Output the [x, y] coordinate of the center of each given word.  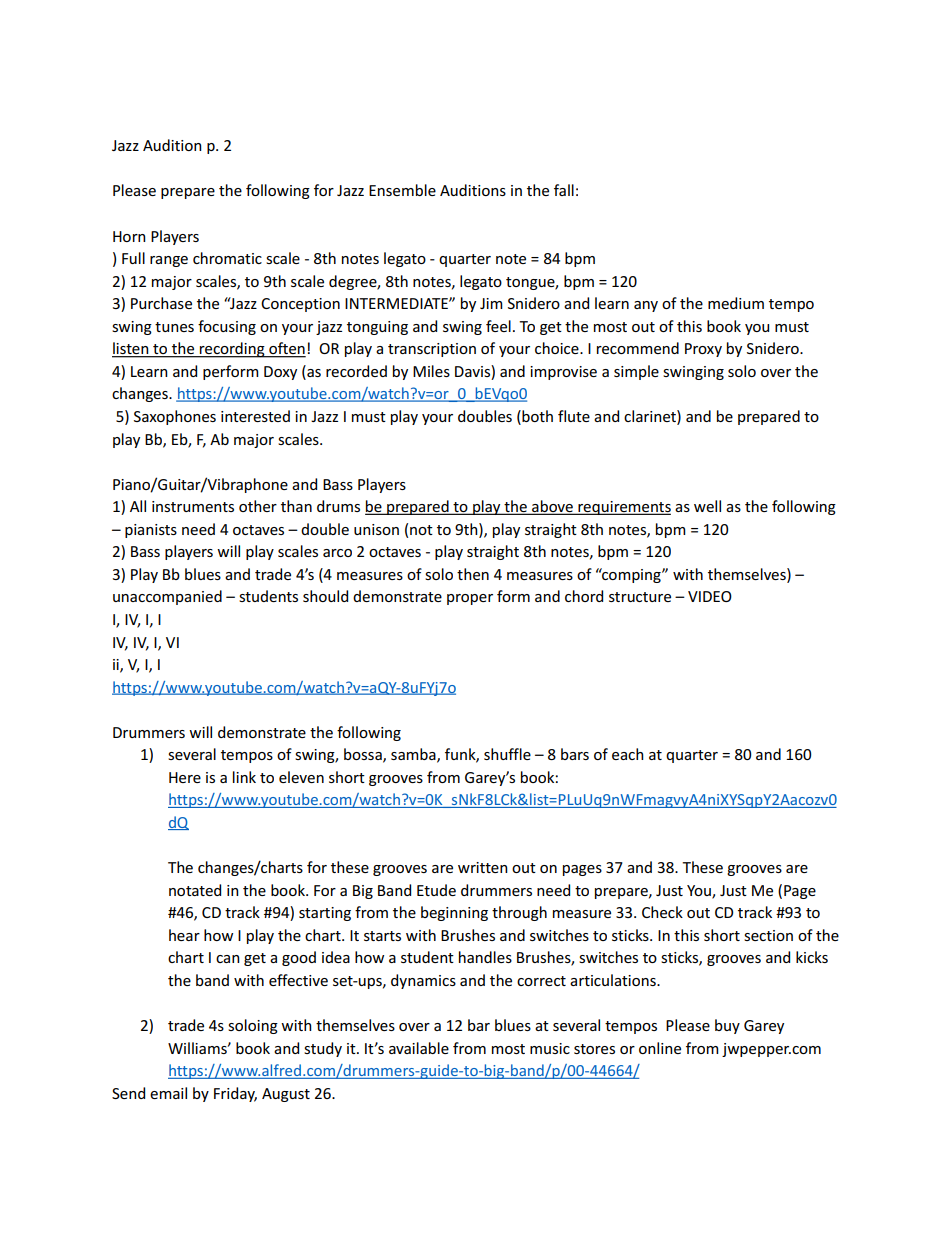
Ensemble [402, 190]
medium [736, 303]
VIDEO [710, 596]
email [168, 1093]
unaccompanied [167, 597]
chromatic [227, 258]
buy [727, 1026]
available [419, 1048]
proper [470, 599]
